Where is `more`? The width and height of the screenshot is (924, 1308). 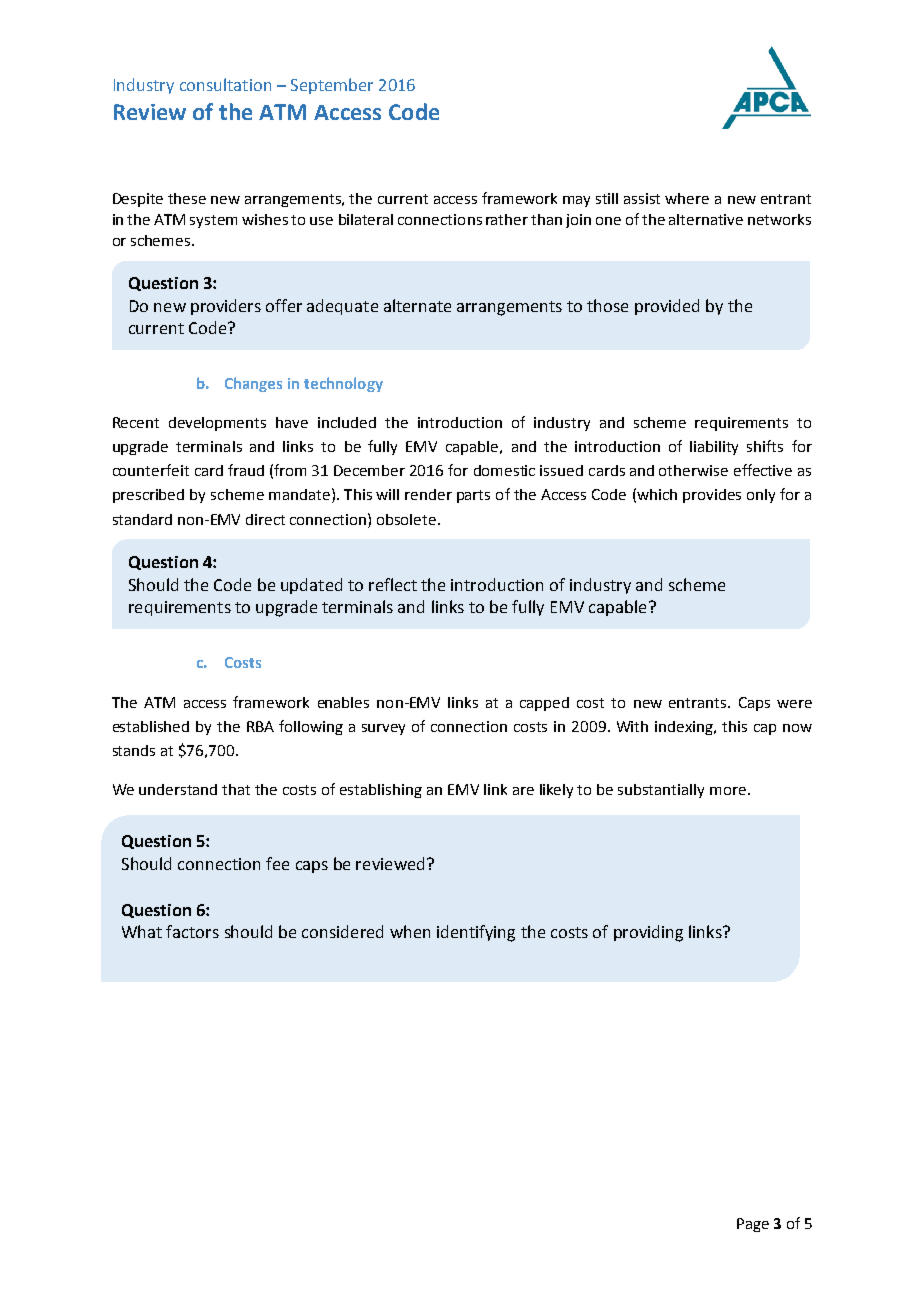 more is located at coordinates (728, 791).
